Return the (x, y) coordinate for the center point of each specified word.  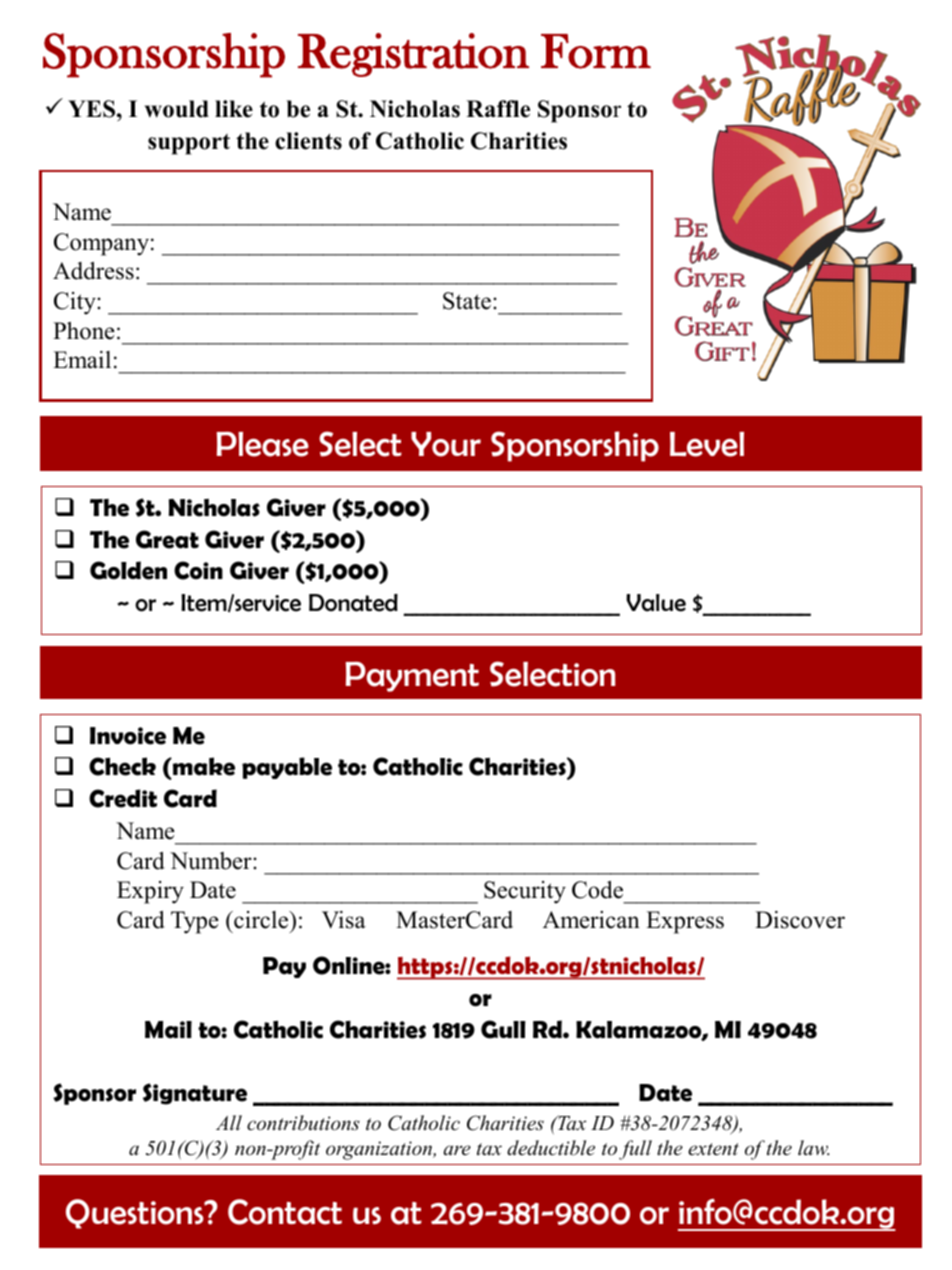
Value (656, 603)
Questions (136, 1214)
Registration (413, 55)
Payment (412, 677)
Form (596, 51)
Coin (198, 570)
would (177, 109)
